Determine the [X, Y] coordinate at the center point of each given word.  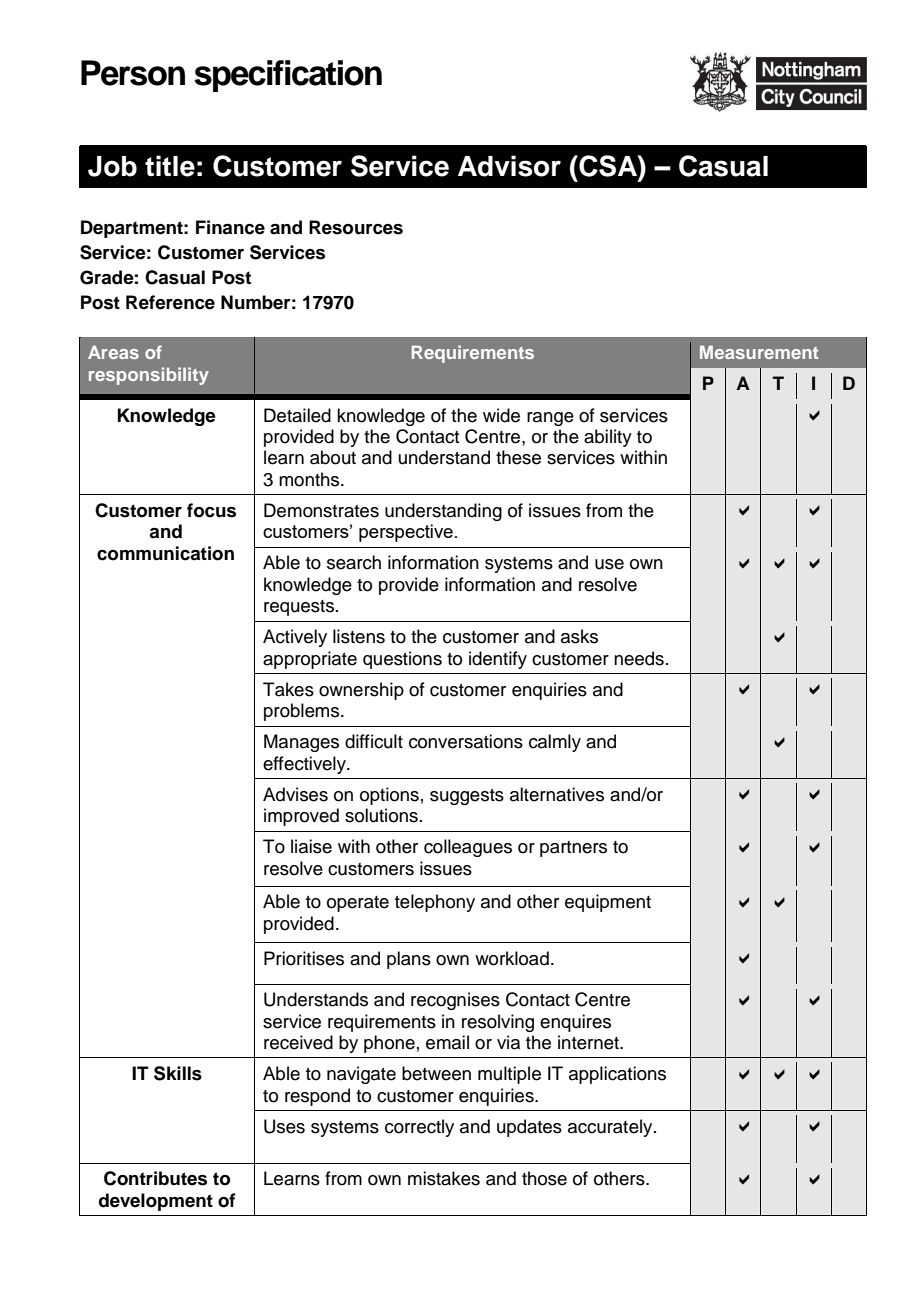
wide [501, 415]
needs [639, 658]
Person [133, 73]
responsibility [149, 376]
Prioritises [304, 958]
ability [608, 438]
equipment [608, 903]
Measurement [759, 352]
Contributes [155, 1178]
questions [402, 660]
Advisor [509, 166]
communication [165, 553]
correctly [419, 1128]
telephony [435, 903]
